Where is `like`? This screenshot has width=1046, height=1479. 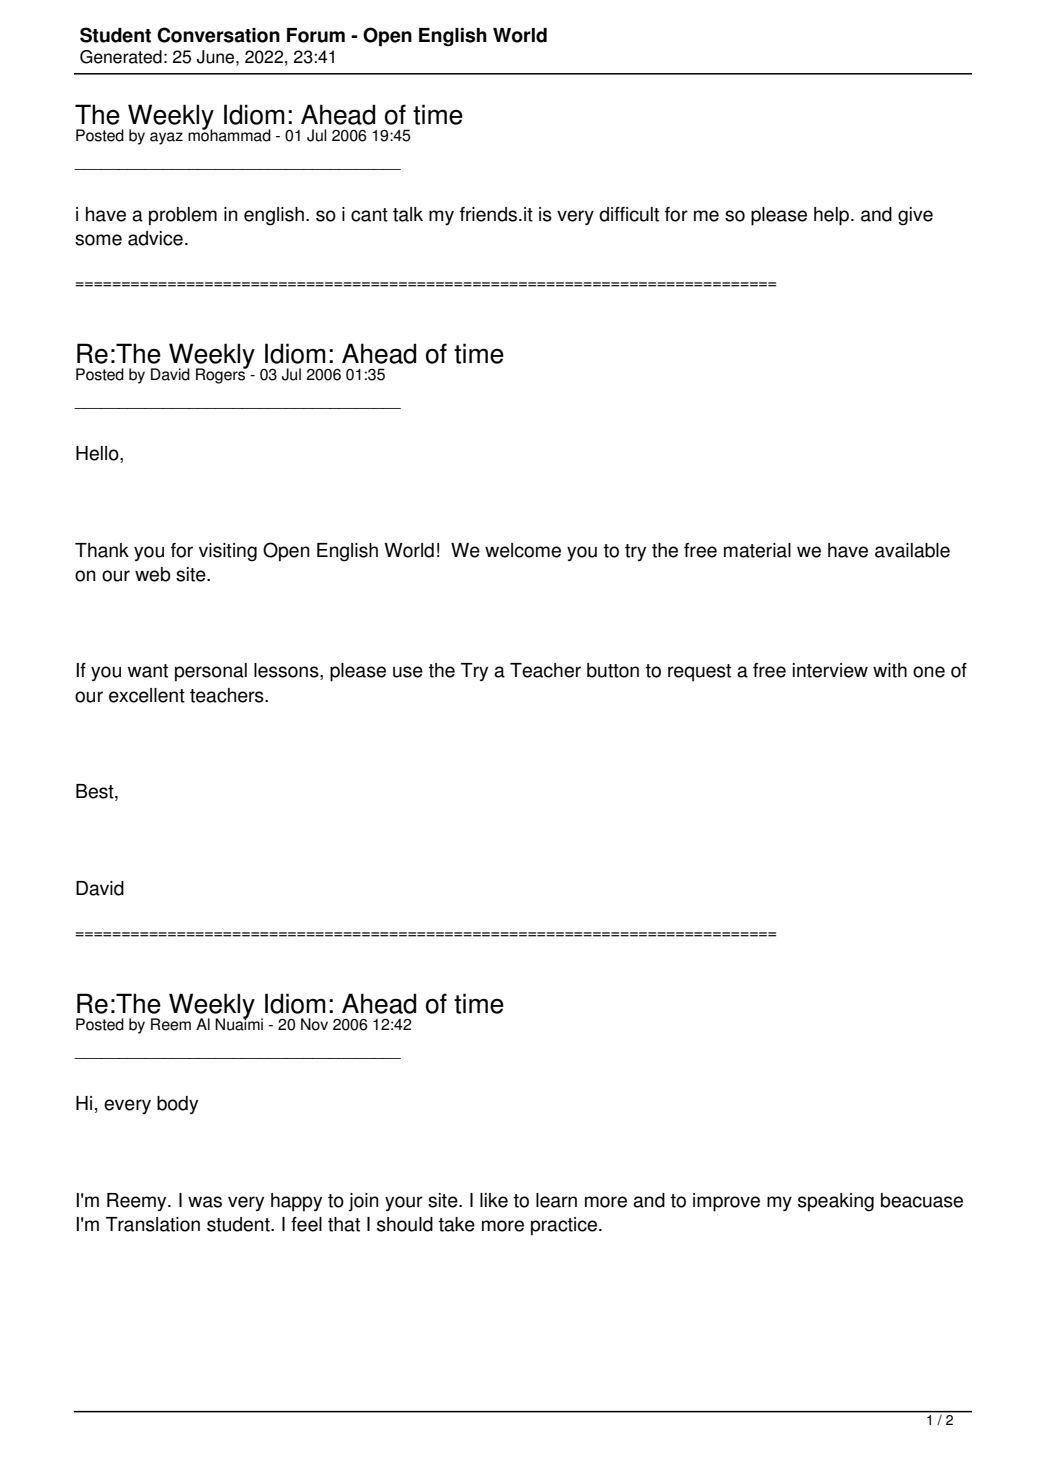 like is located at coordinates (494, 1200).
